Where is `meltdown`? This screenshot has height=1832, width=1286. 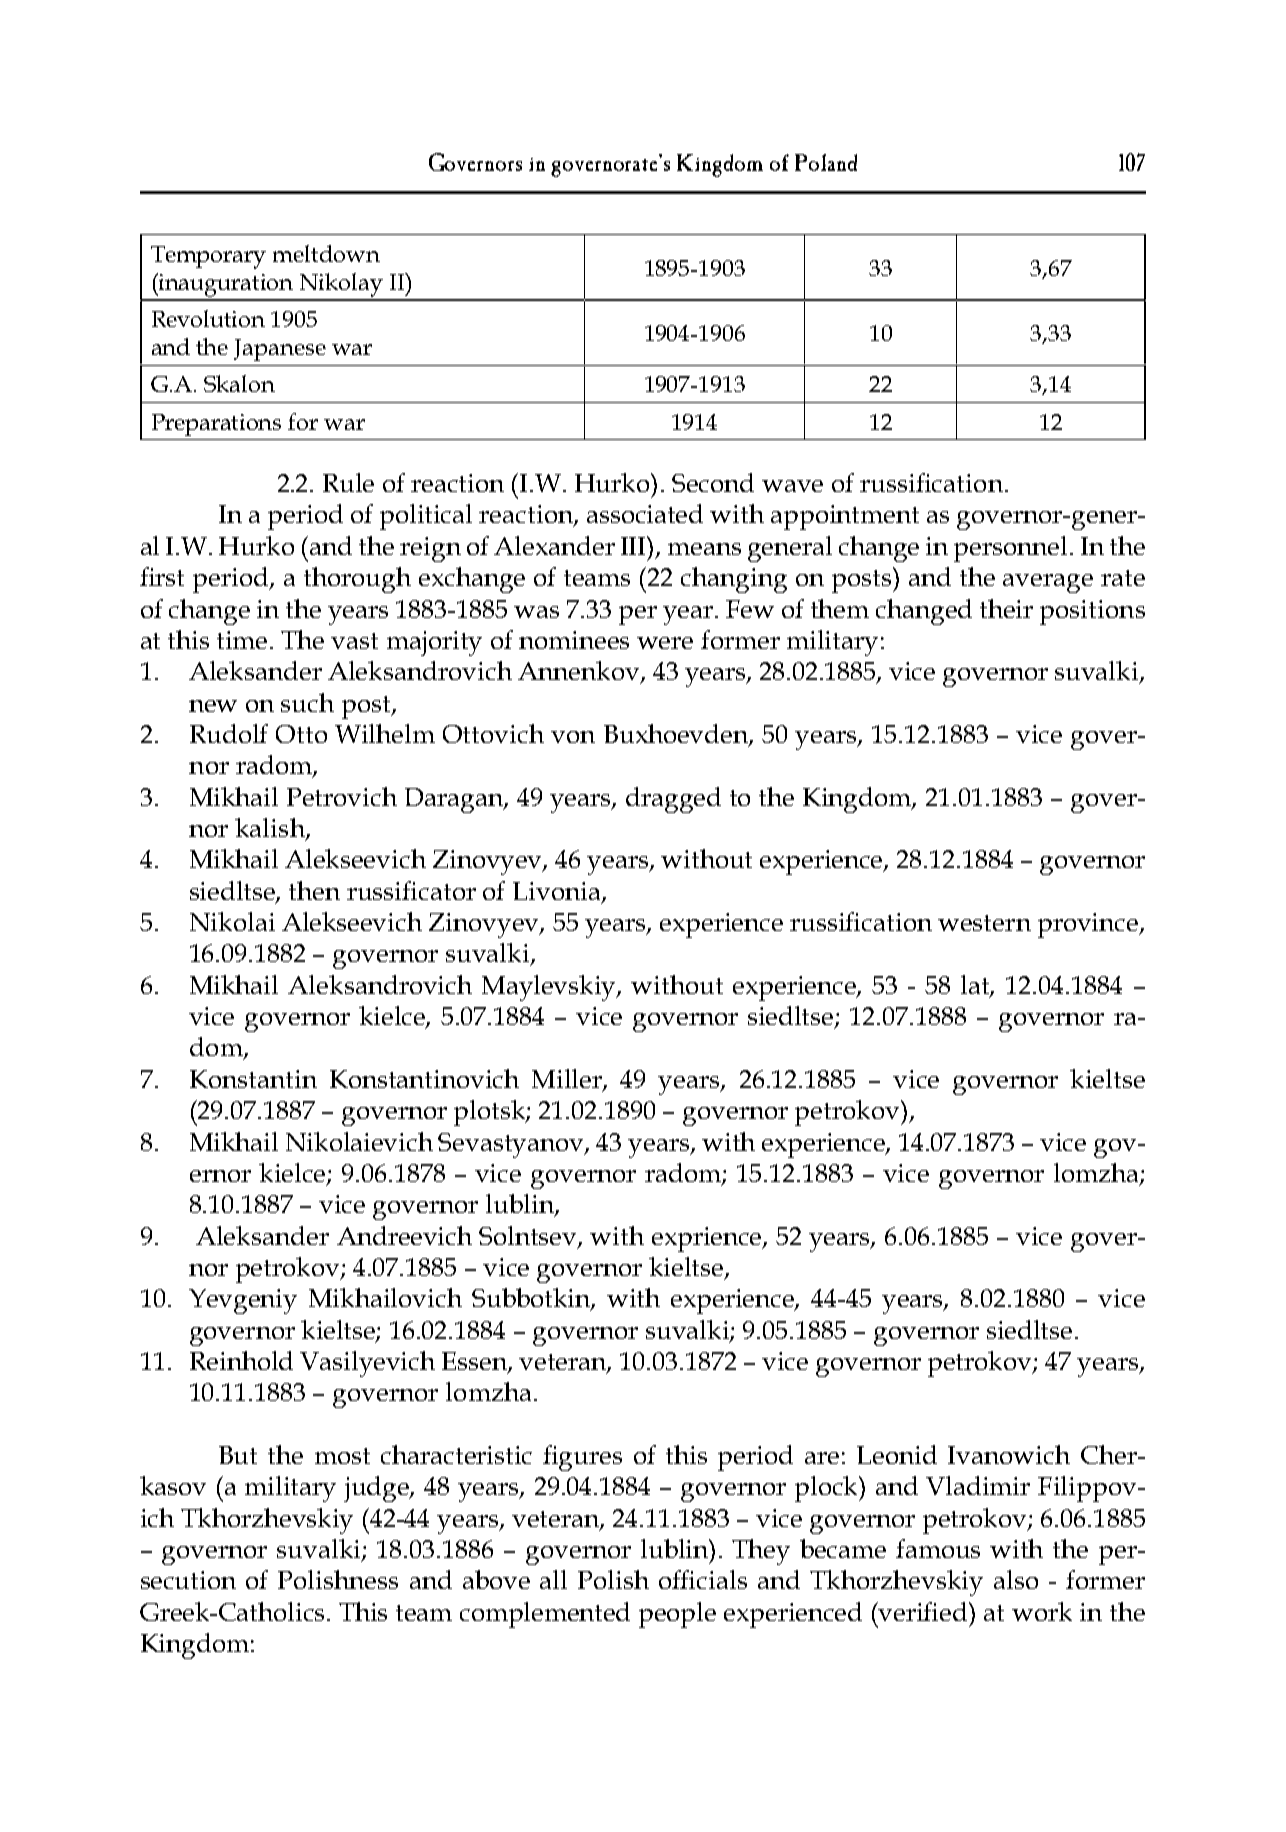 meltdown is located at coordinates (326, 253).
